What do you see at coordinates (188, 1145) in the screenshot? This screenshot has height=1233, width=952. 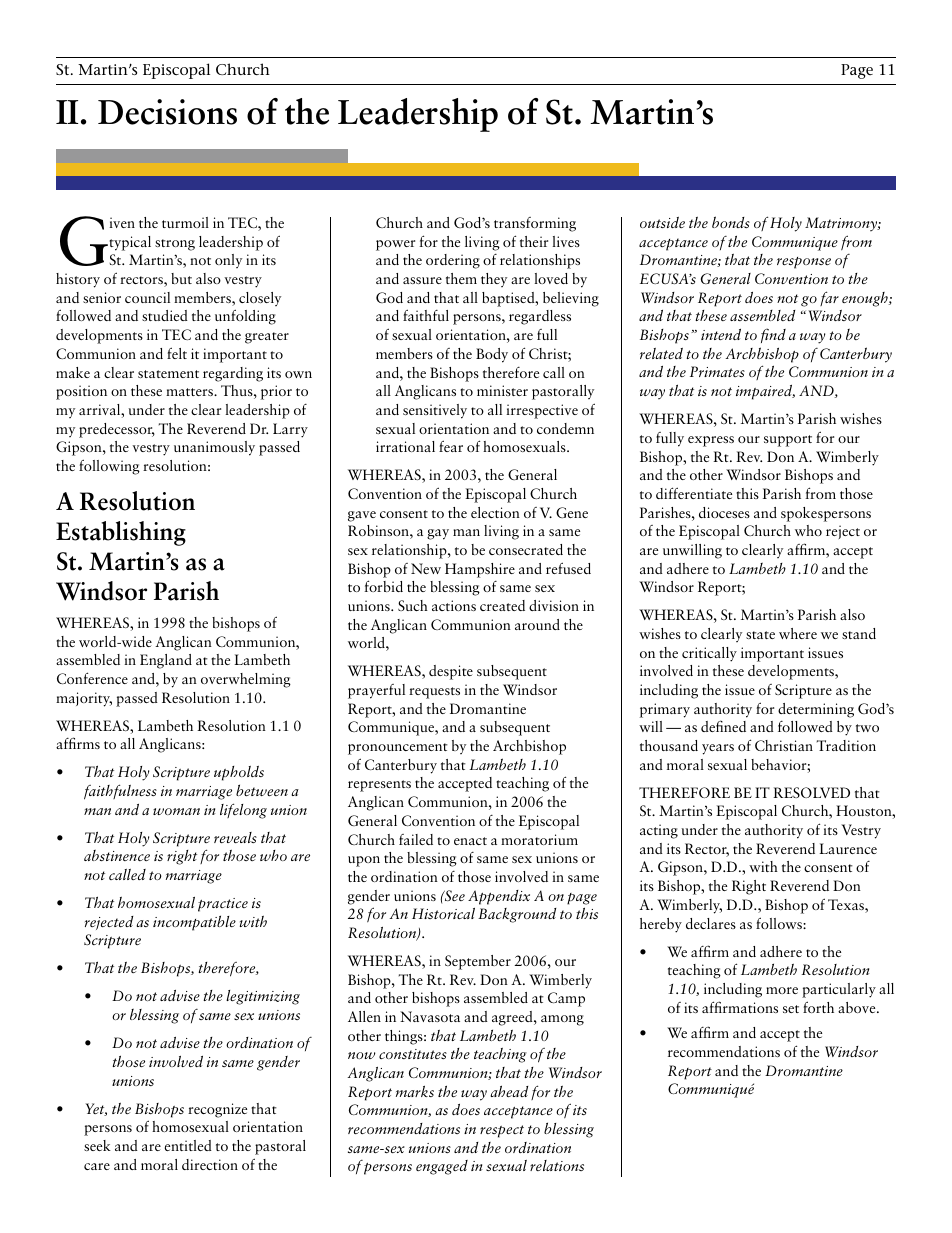 I see `entitled` at bounding box center [188, 1145].
